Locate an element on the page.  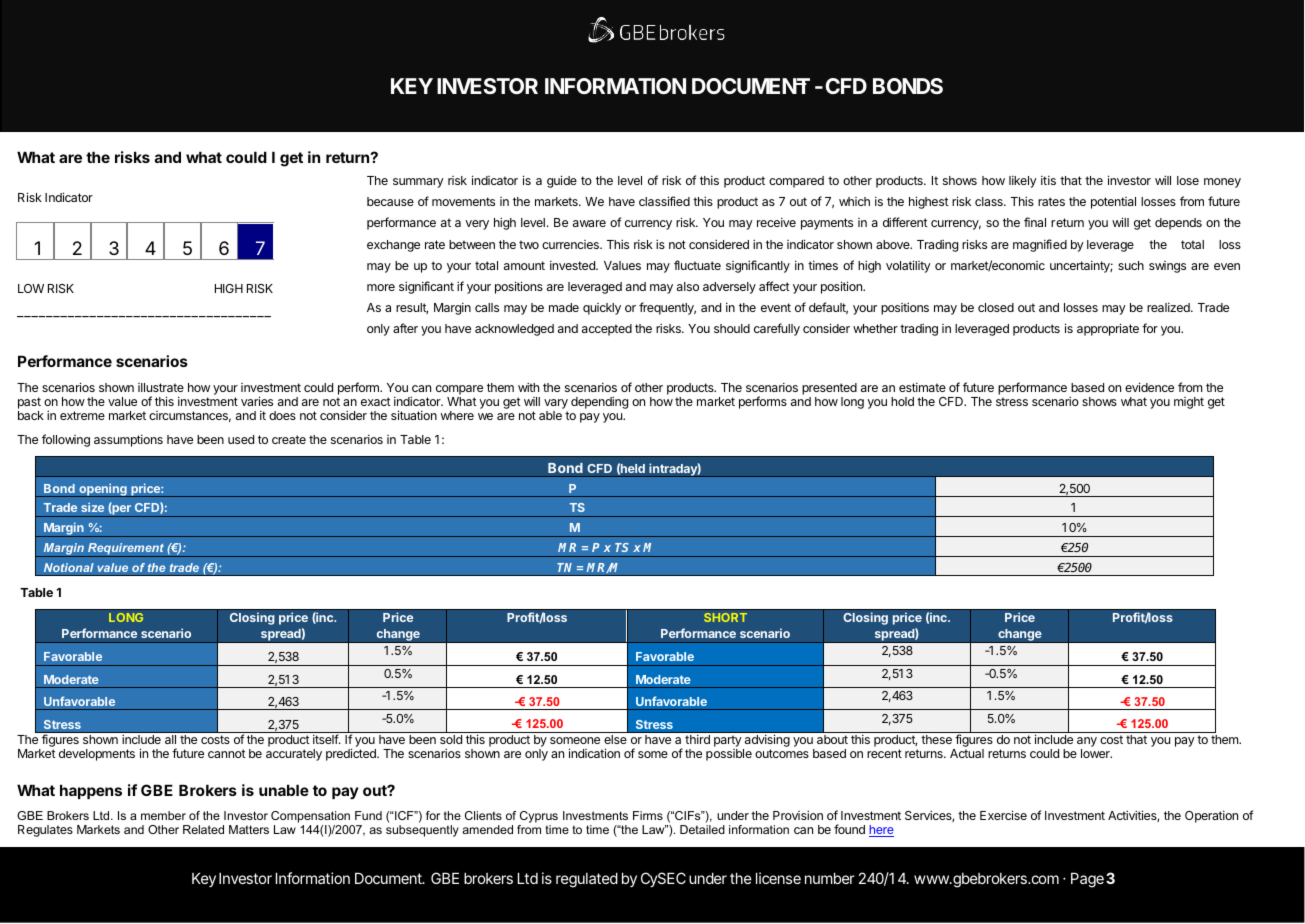
evidence is located at coordinates (1149, 387).
